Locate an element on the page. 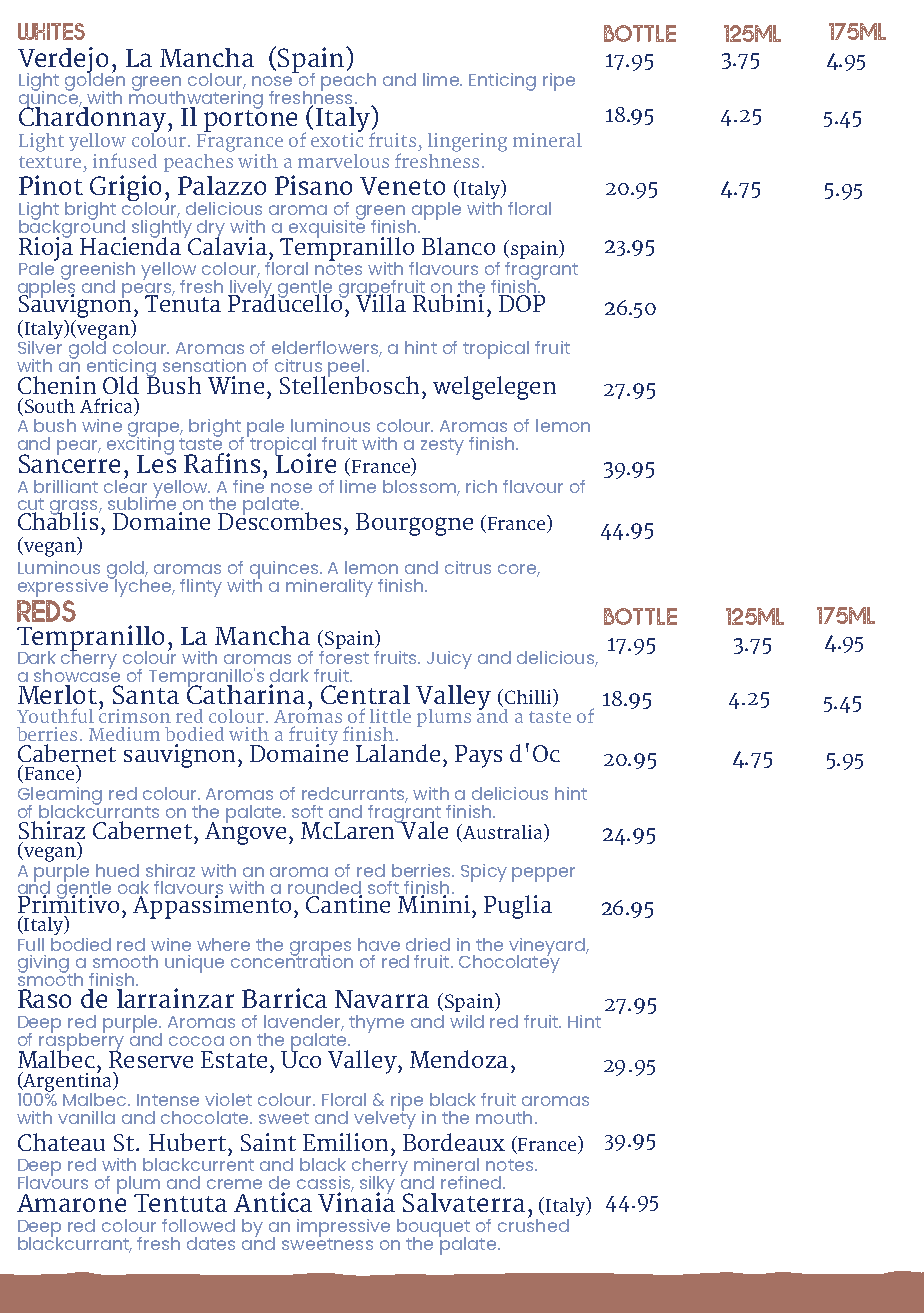 This document has width=924, height=1313. lively is located at coordinates (251, 288).
